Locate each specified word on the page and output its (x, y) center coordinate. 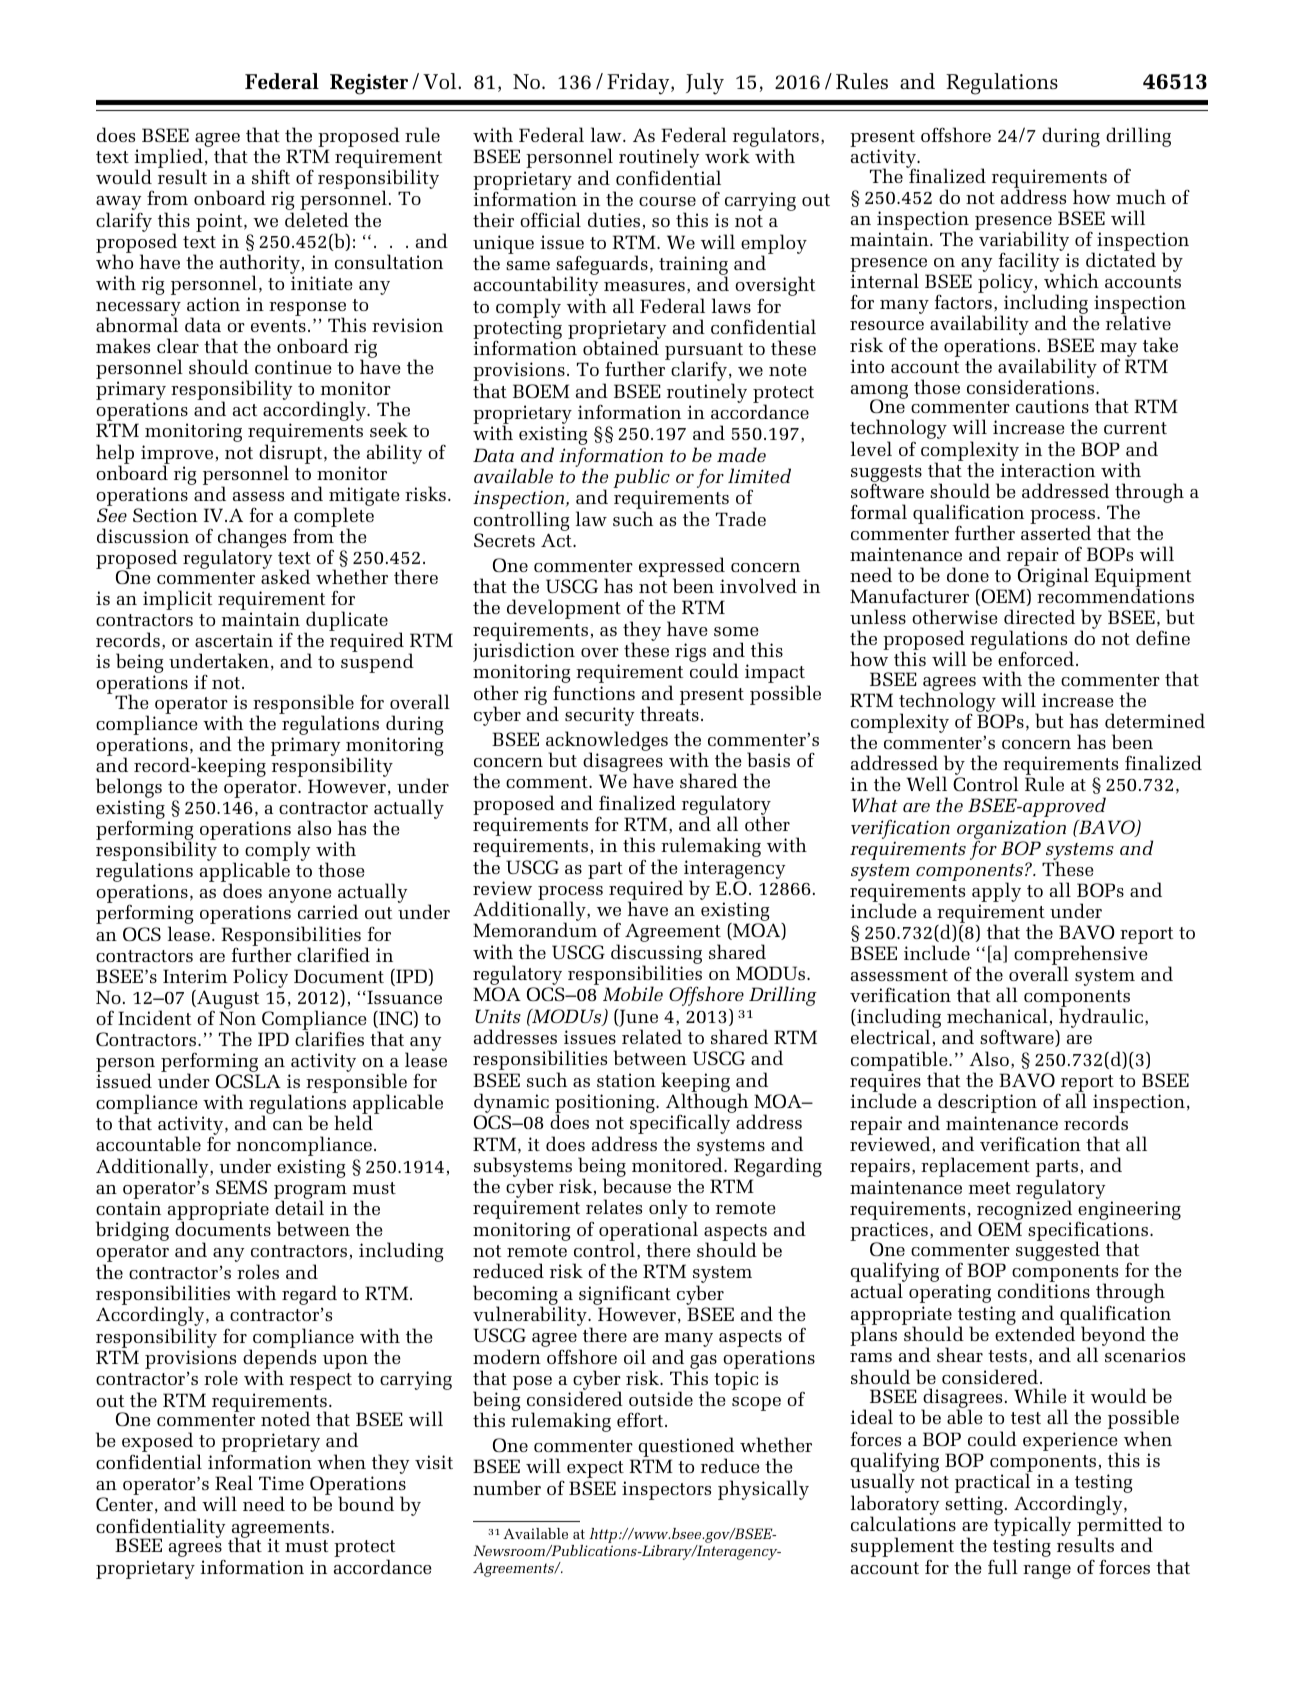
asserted (1056, 532)
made (741, 454)
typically (1032, 1527)
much (1141, 196)
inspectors (666, 1490)
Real (234, 1482)
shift (271, 176)
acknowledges (607, 742)
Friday (639, 84)
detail (299, 1207)
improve (177, 455)
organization (1011, 830)
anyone (301, 897)
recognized (1024, 1211)
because (637, 1185)
